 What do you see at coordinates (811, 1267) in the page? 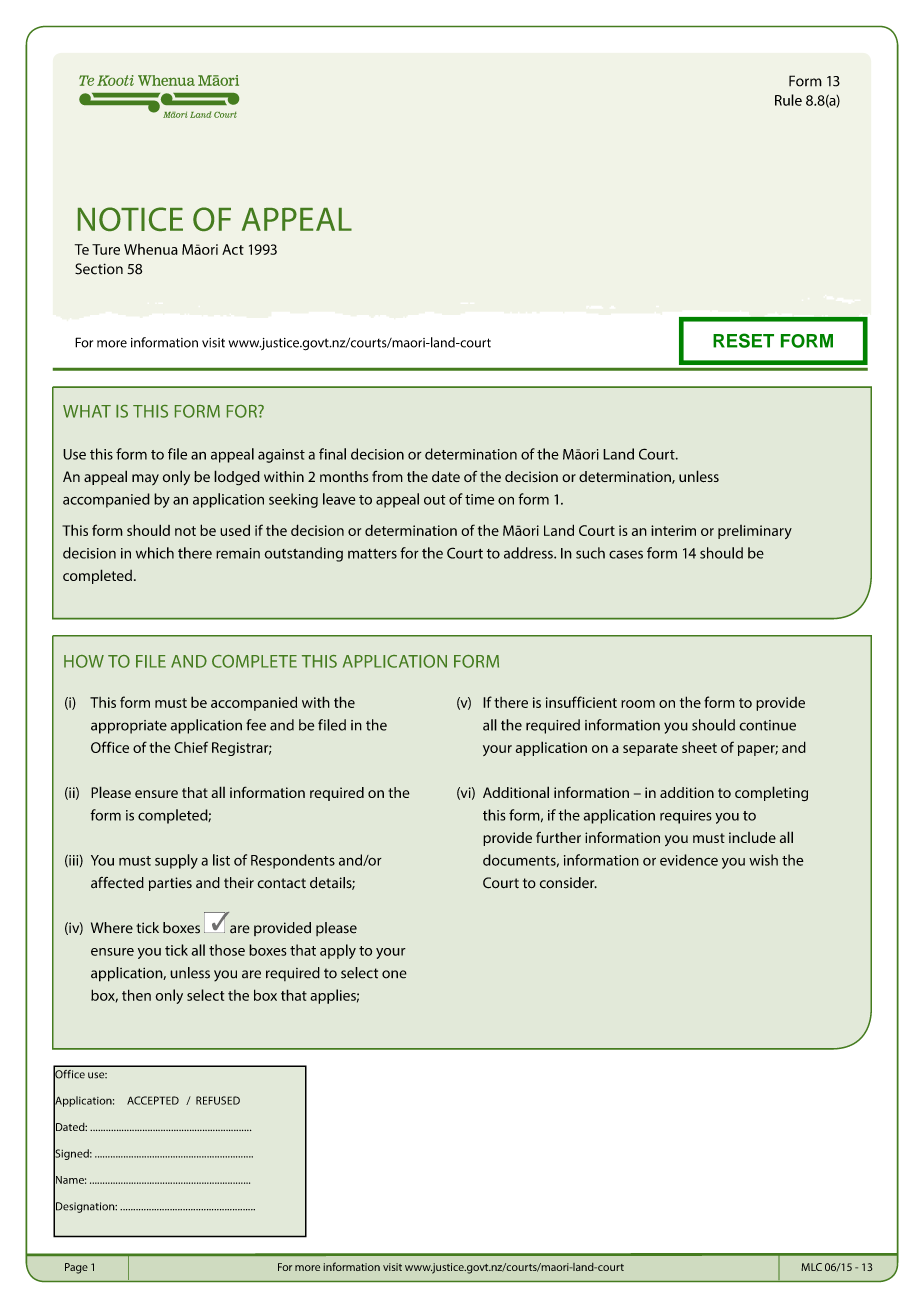
I see `MLC` at bounding box center [811, 1267].
